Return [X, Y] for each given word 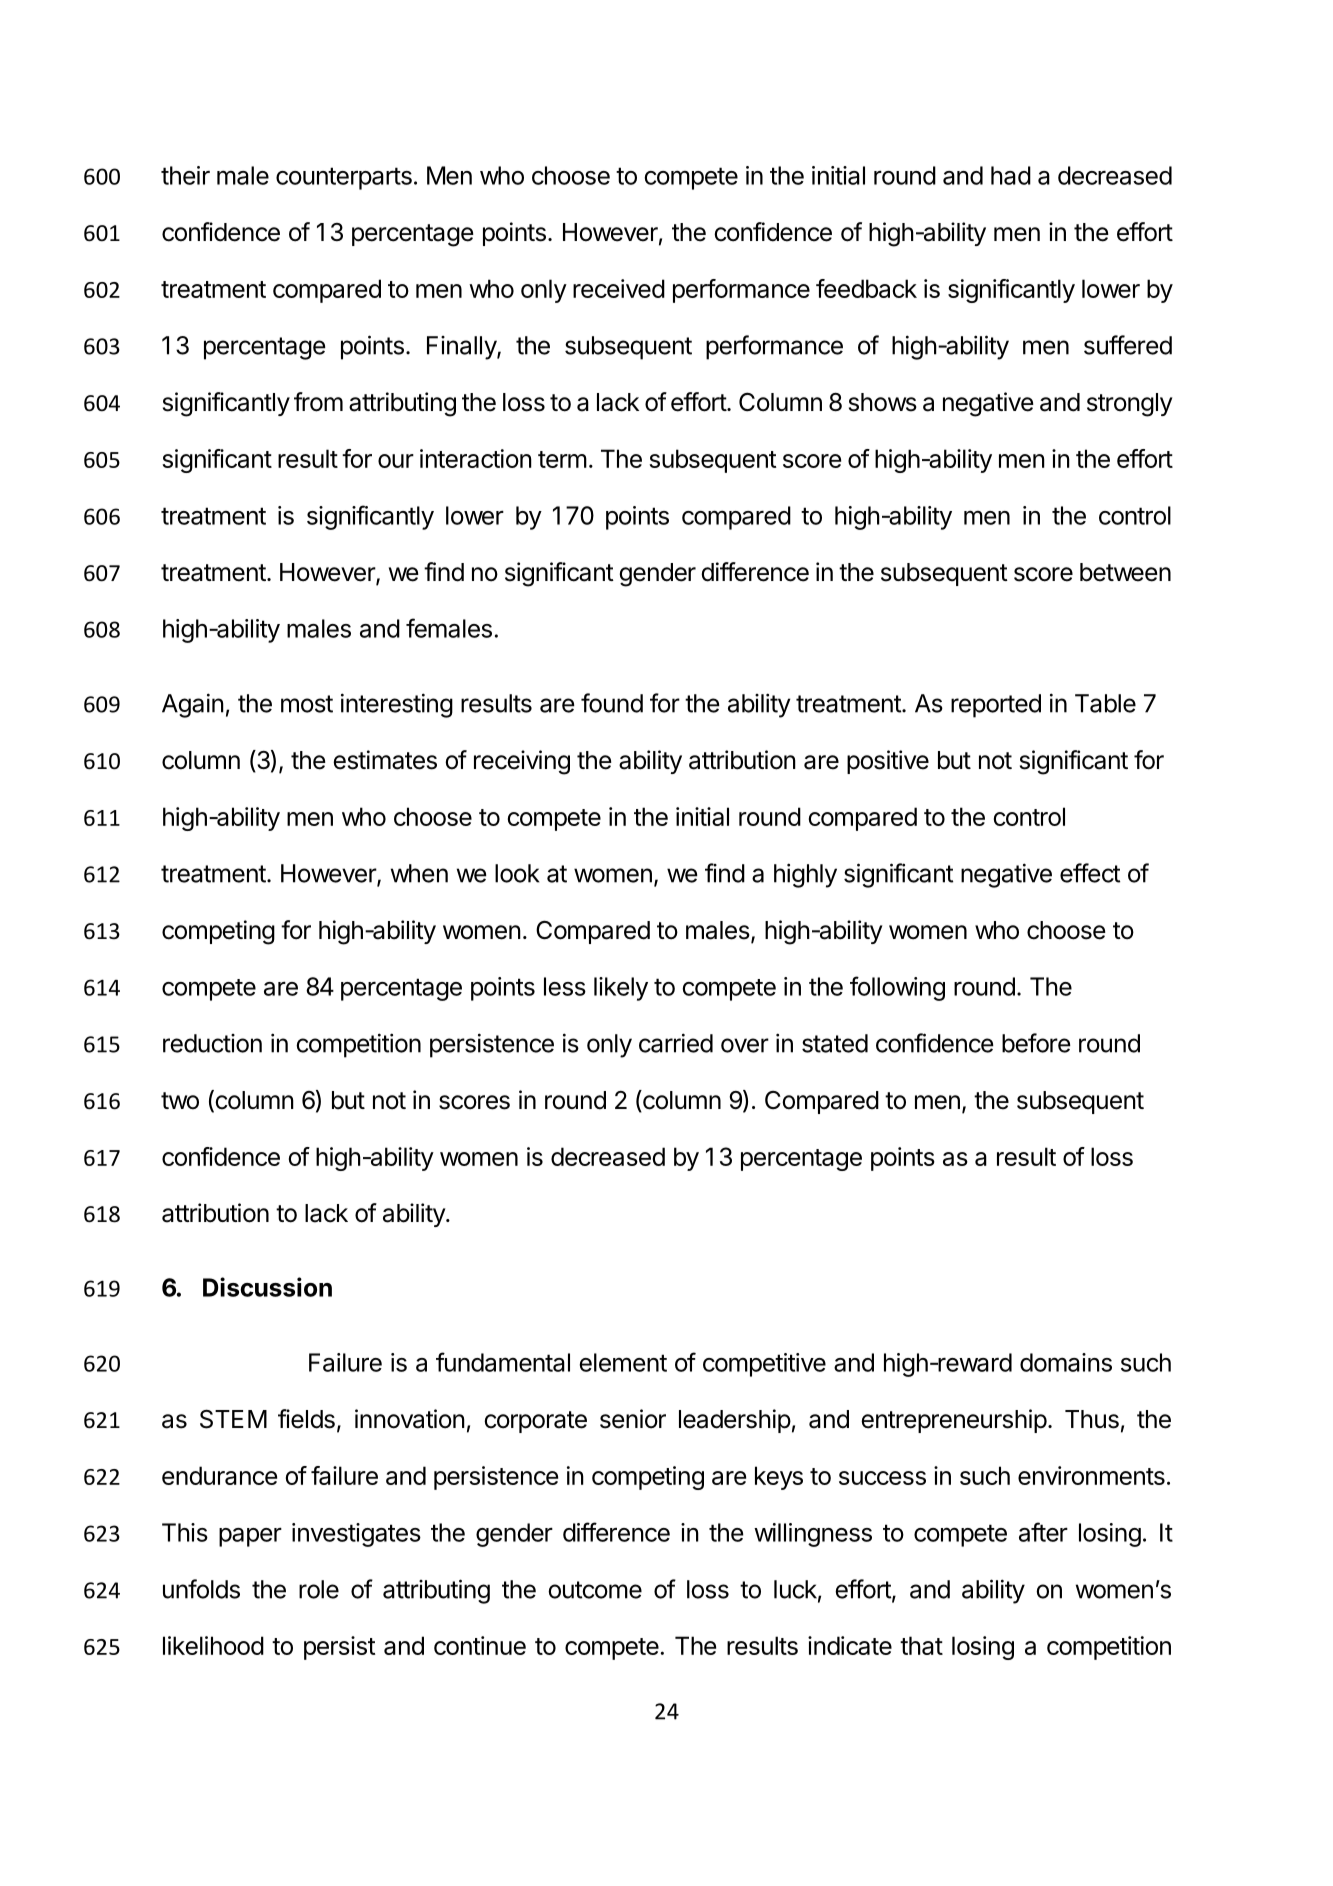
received [619, 288]
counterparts [344, 178]
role [319, 1589]
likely [621, 989]
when [419, 873]
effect [1090, 873]
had [1011, 175]
